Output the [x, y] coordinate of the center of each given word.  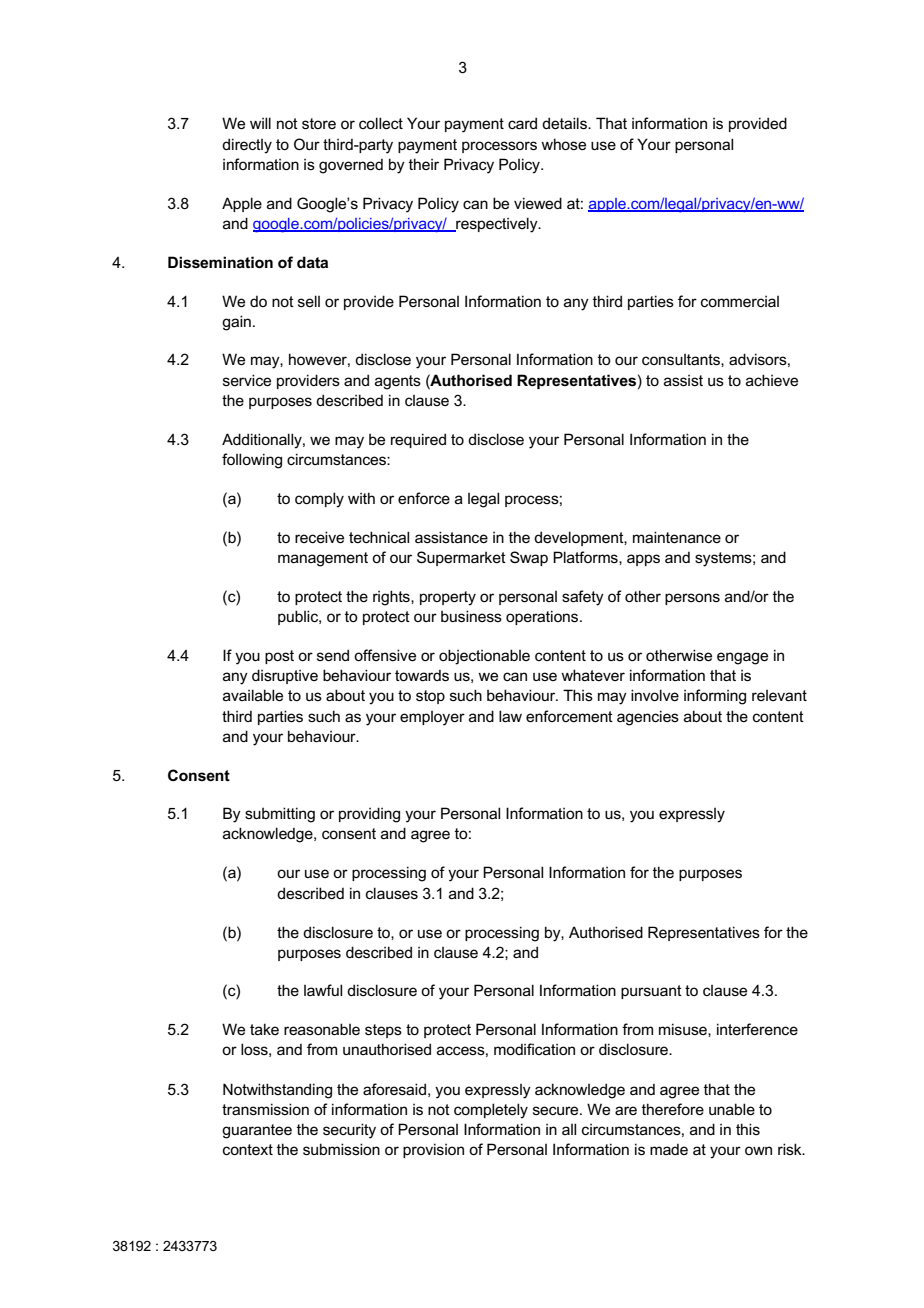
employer [432, 718]
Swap [529, 558]
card [522, 123]
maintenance [677, 537]
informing [715, 697]
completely [491, 1111]
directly [247, 146]
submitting [280, 815]
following [252, 461]
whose [563, 144]
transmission [265, 1109]
